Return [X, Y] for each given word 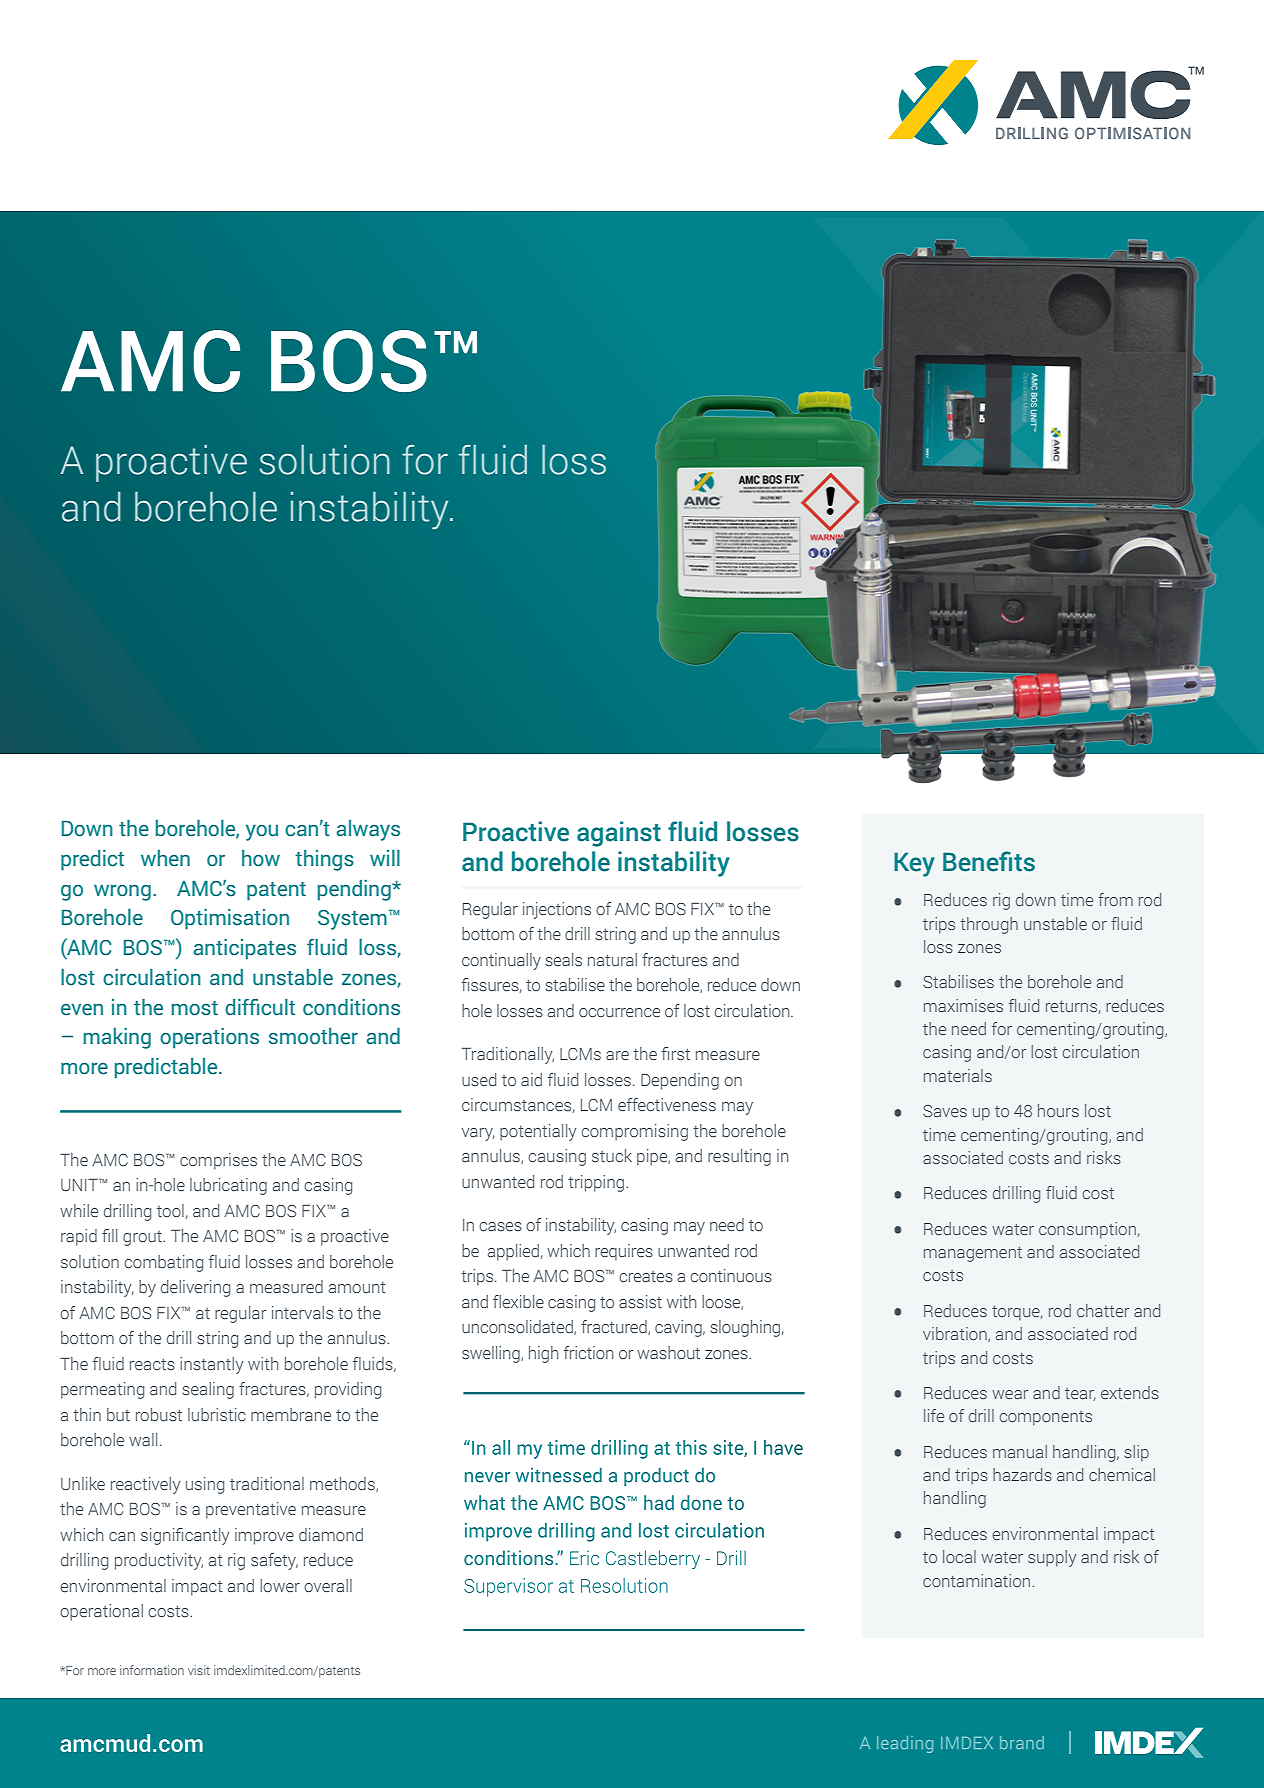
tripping [597, 1183]
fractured [615, 1327]
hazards [1022, 1474]
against [619, 834]
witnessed [559, 1475]
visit [199, 1670]
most [195, 1008]
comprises [218, 1161]
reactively [146, 1485]
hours [1058, 1110]
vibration [956, 1334]
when [165, 858]
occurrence [619, 1012]
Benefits [989, 861]
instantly [212, 1365]
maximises [963, 1005]
